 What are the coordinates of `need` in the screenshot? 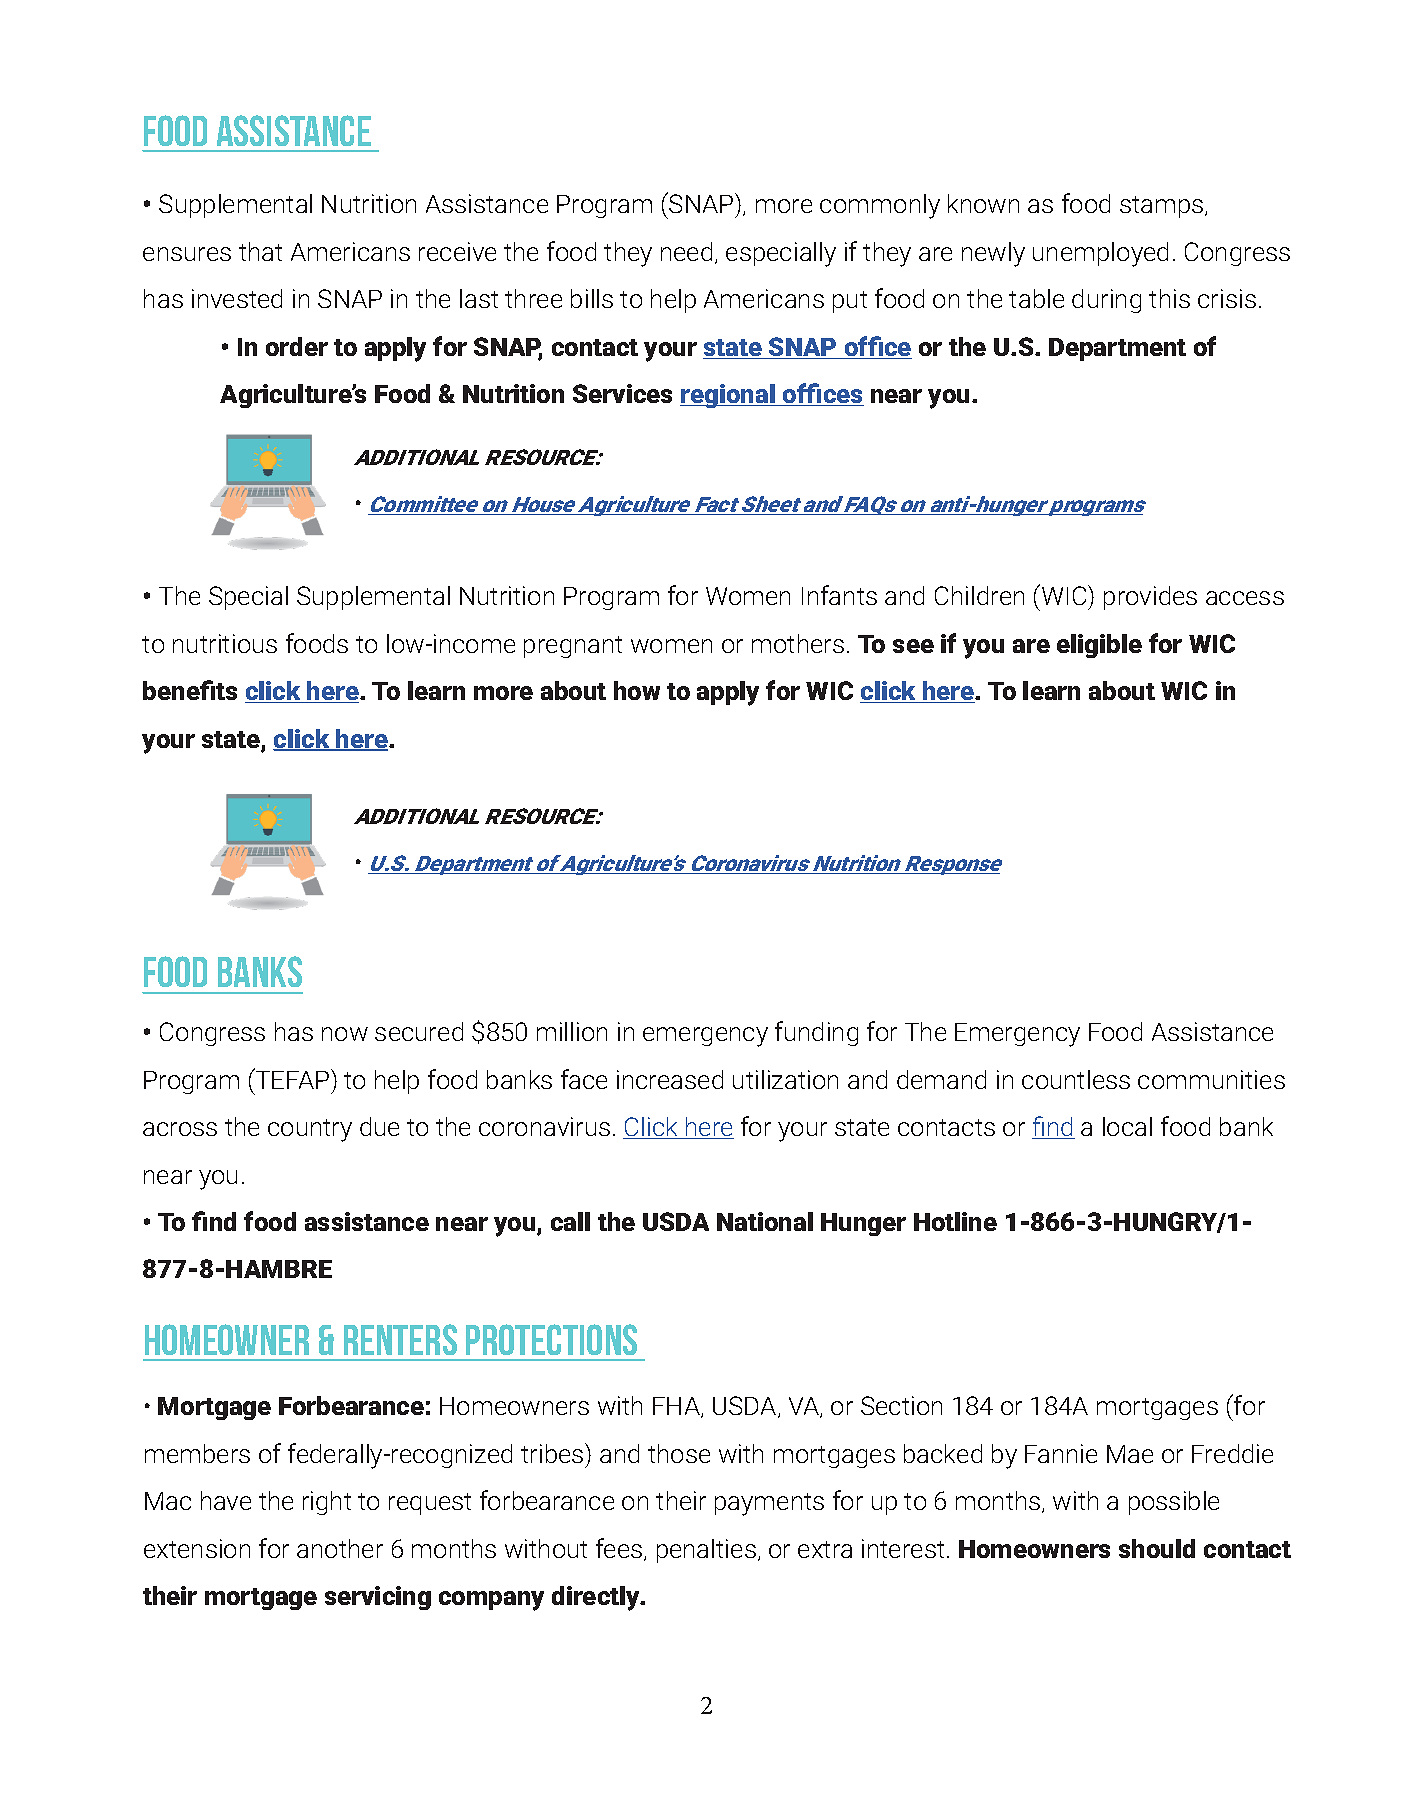 It's located at (686, 251).
